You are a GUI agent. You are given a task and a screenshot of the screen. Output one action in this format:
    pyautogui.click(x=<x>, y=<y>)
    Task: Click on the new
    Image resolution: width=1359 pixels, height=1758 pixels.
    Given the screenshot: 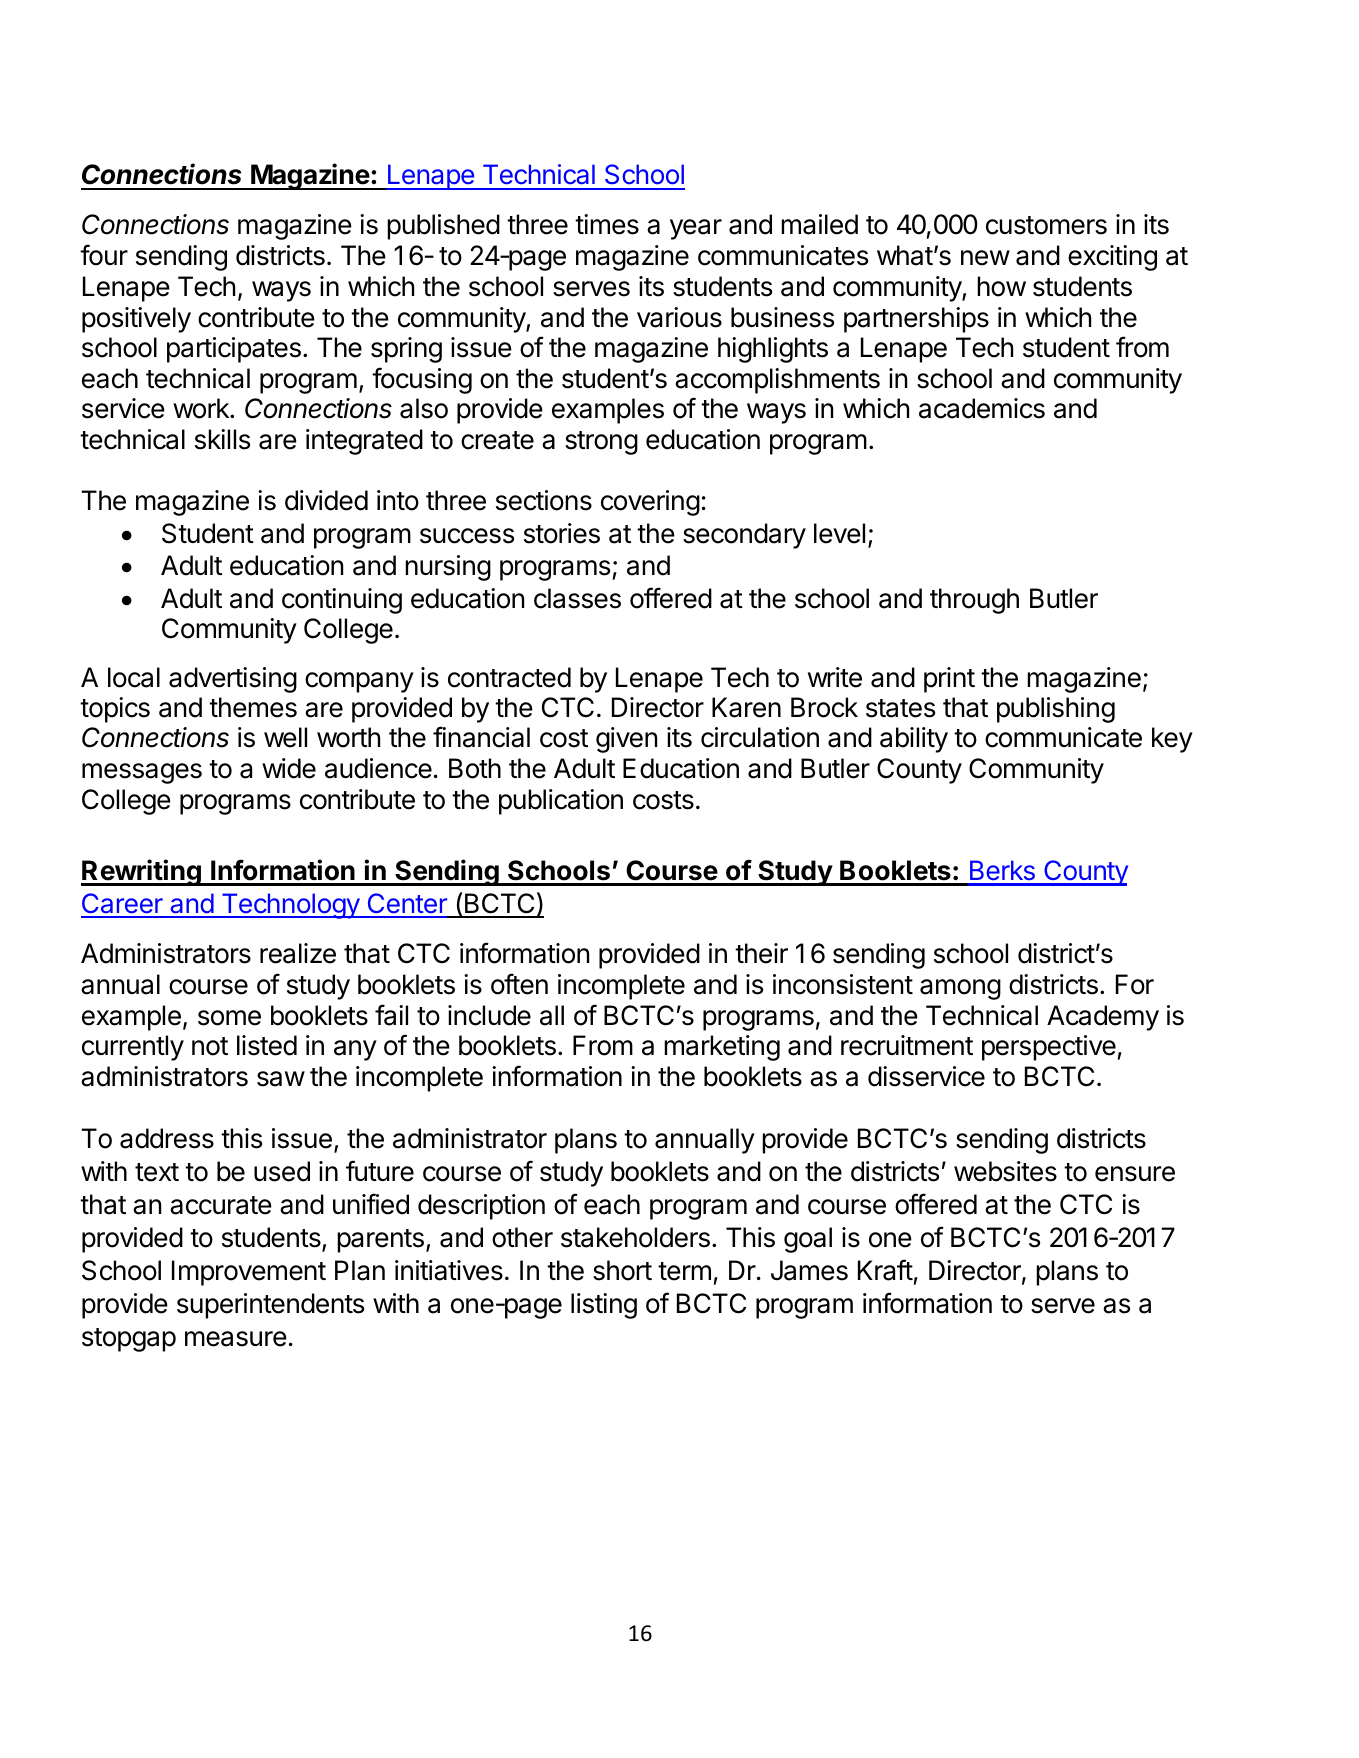 What is the action you would take?
    pyautogui.click(x=985, y=258)
